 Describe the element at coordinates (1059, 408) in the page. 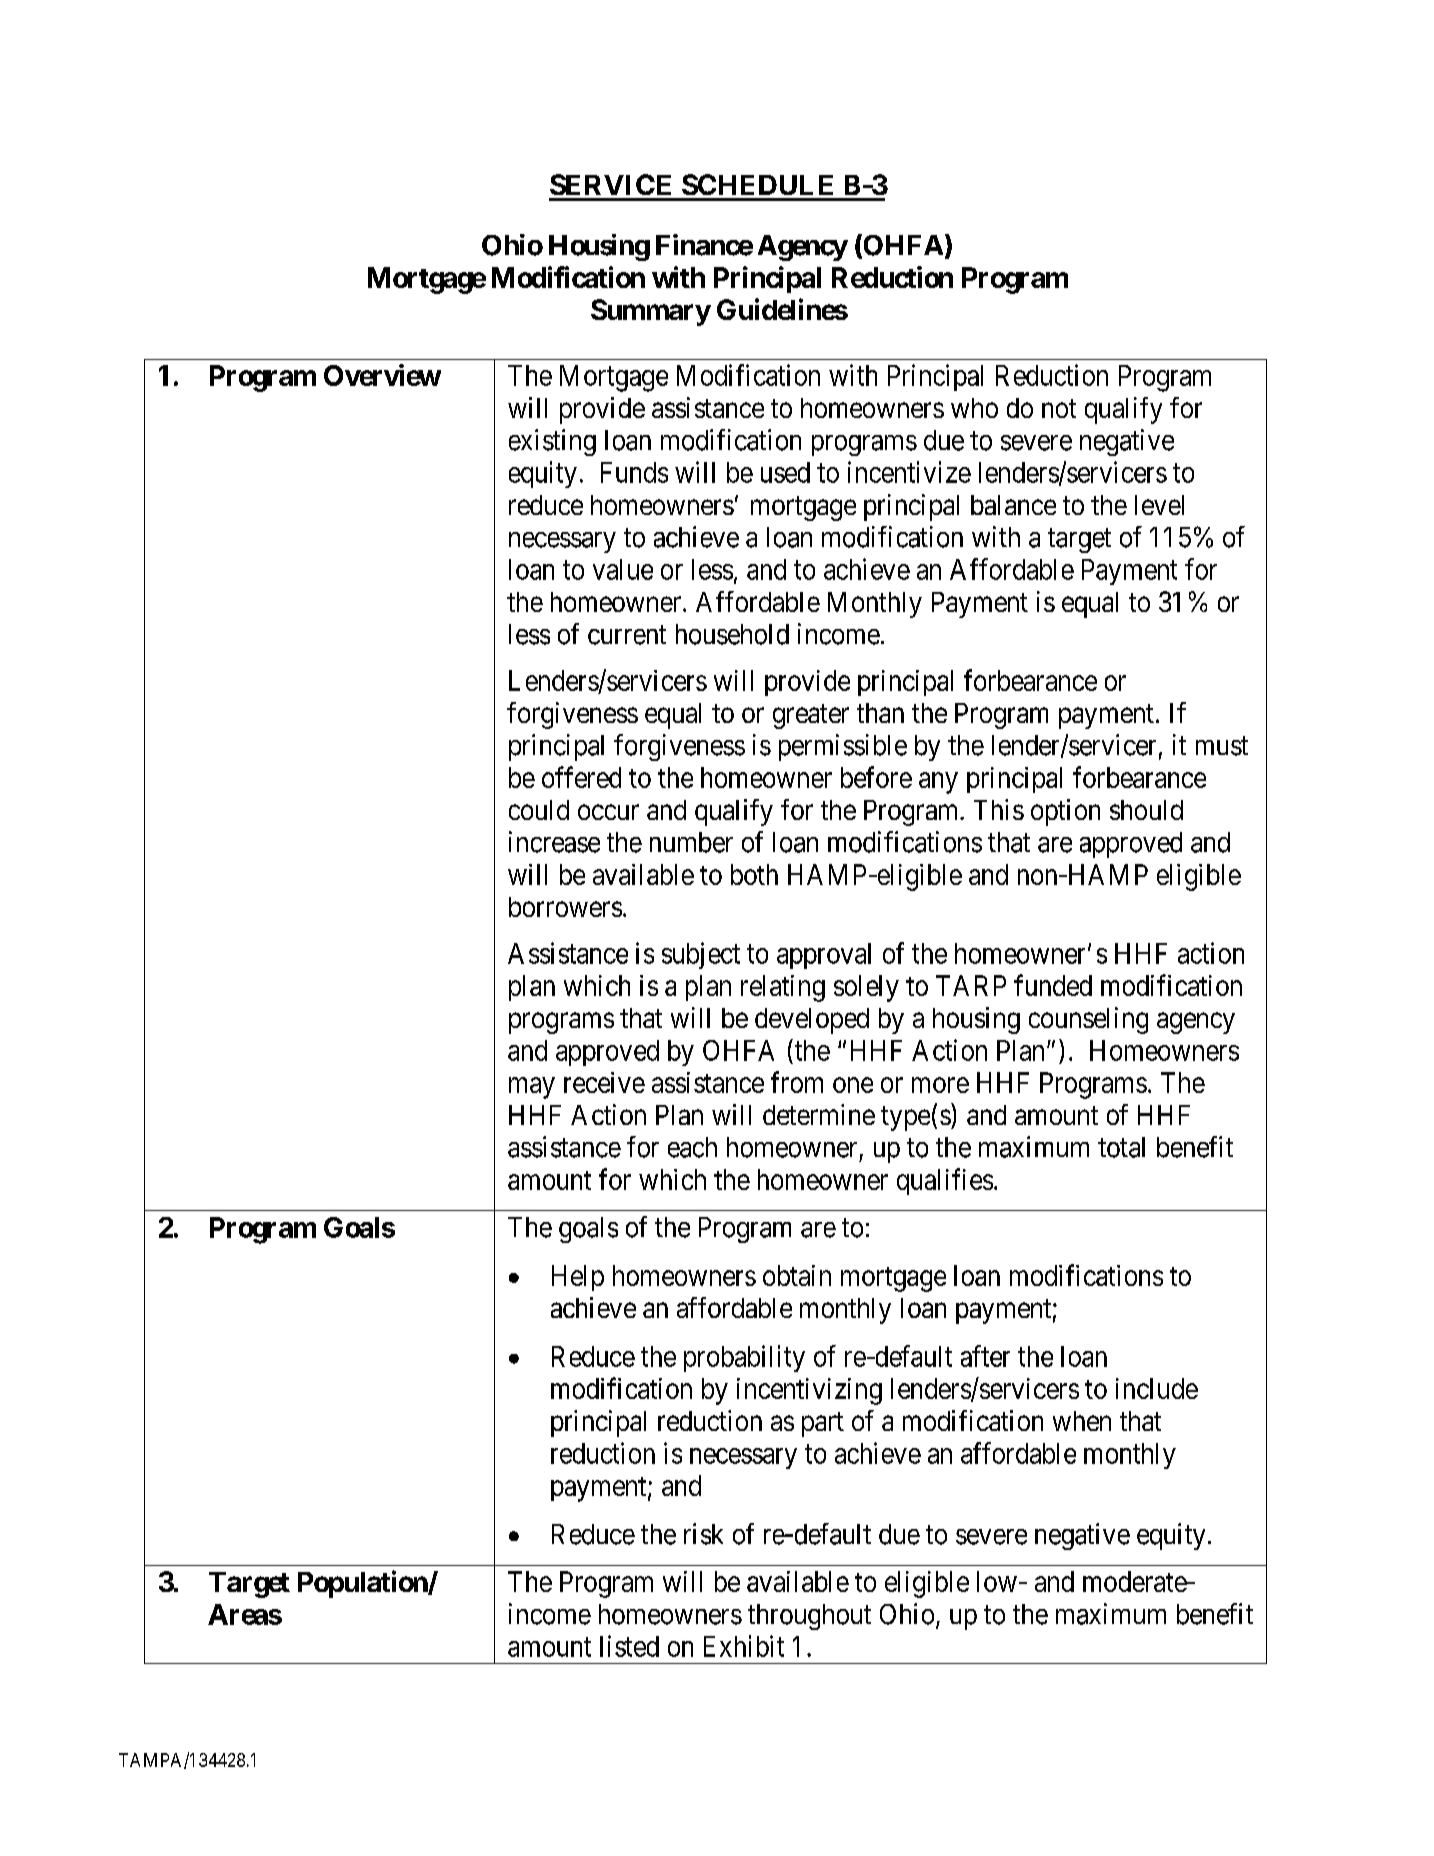

I see `not` at that location.
